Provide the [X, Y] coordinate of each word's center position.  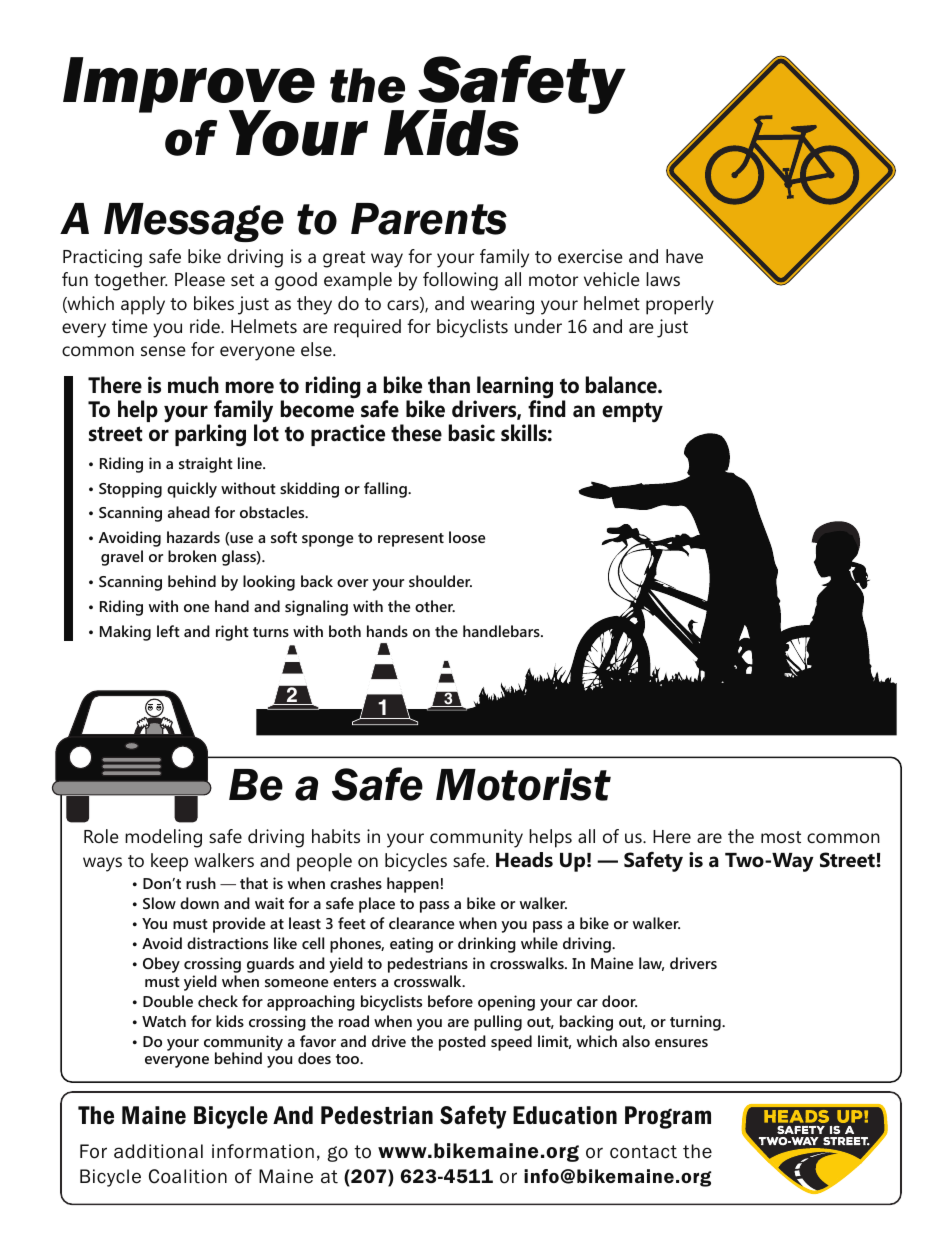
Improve [189, 86]
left [168, 631]
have [684, 256]
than [449, 385]
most [781, 837]
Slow [159, 903]
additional [158, 1151]
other [435, 606]
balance [622, 385]
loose [467, 537]
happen [413, 885]
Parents [429, 219]
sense [163, 351]
